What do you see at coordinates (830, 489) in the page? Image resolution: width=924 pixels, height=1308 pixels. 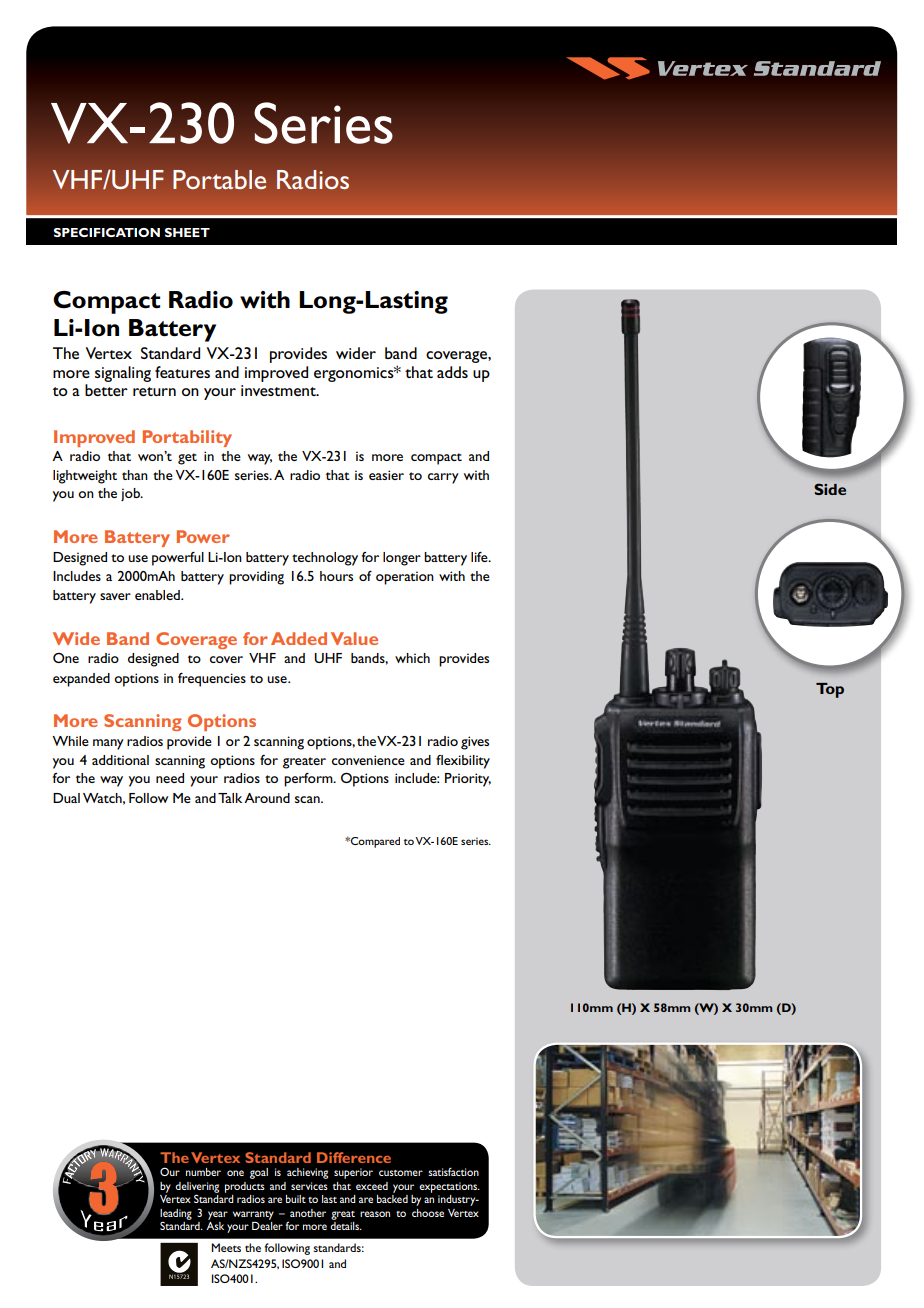 I see `Side` at bounding box center [830, 489].
